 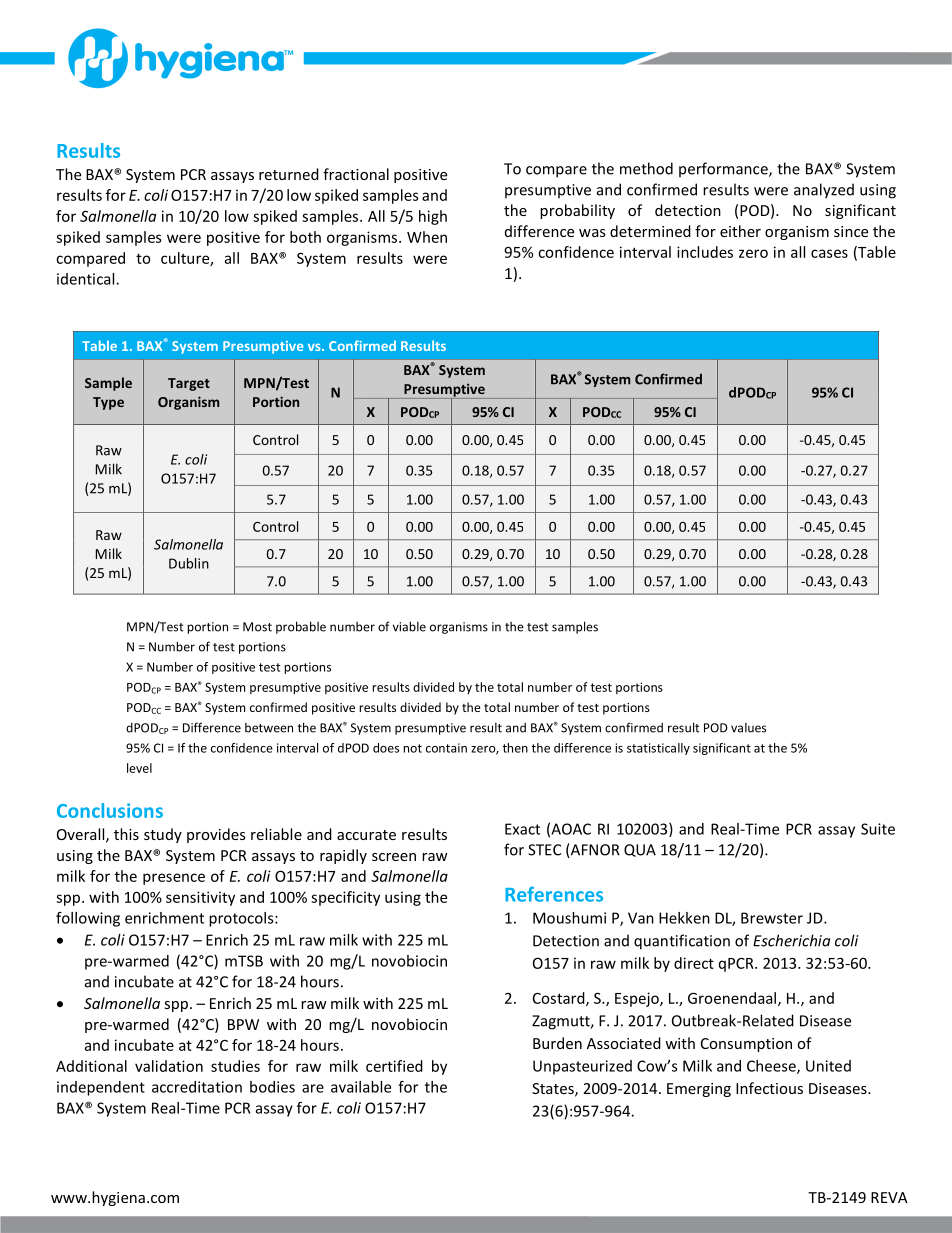 What do you see at coordinates (522, 829) in the page?
I see `Exact` at bounding box center [522, 829].
